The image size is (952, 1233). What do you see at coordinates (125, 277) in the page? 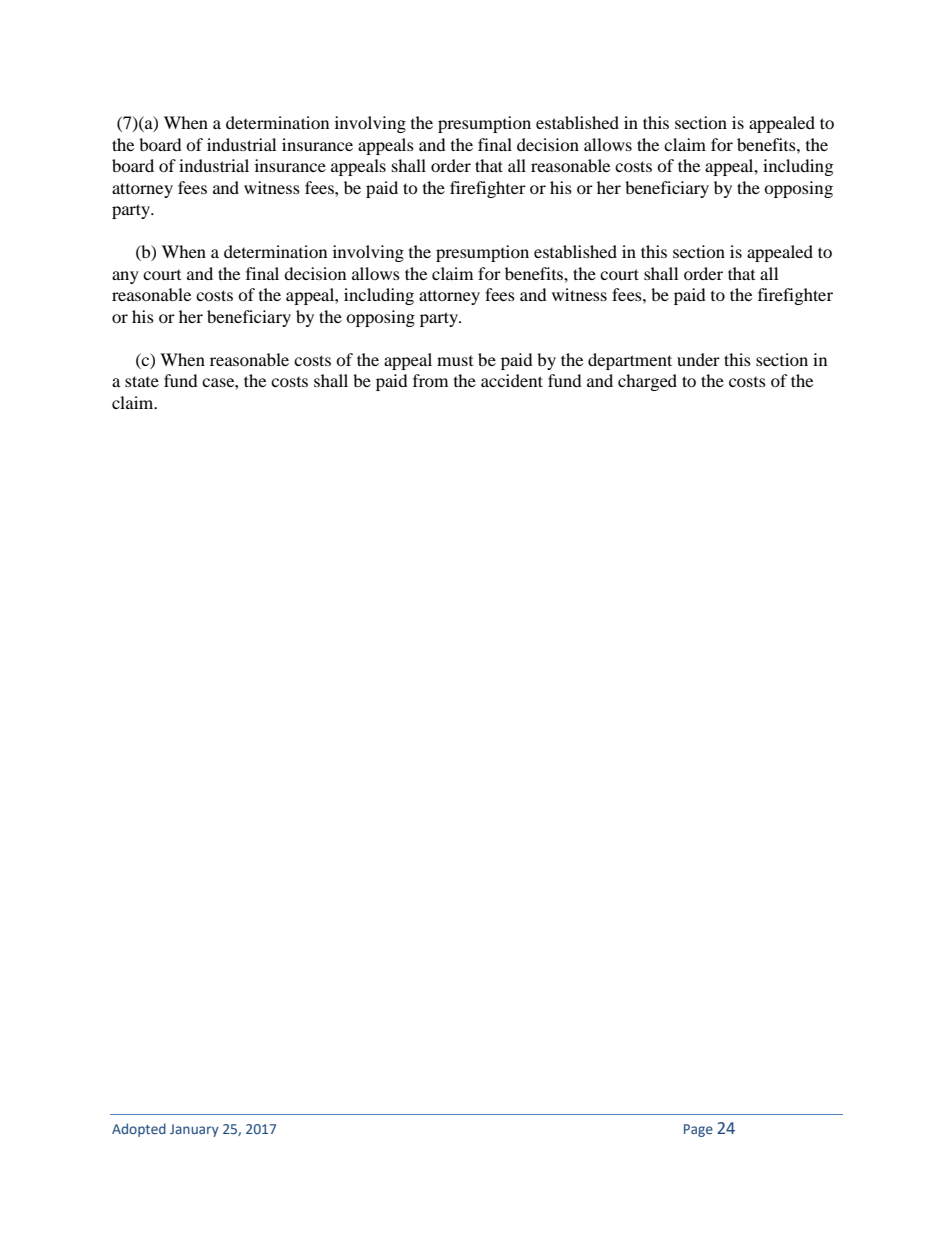
I see `any` at bounding box center [125, 277].
